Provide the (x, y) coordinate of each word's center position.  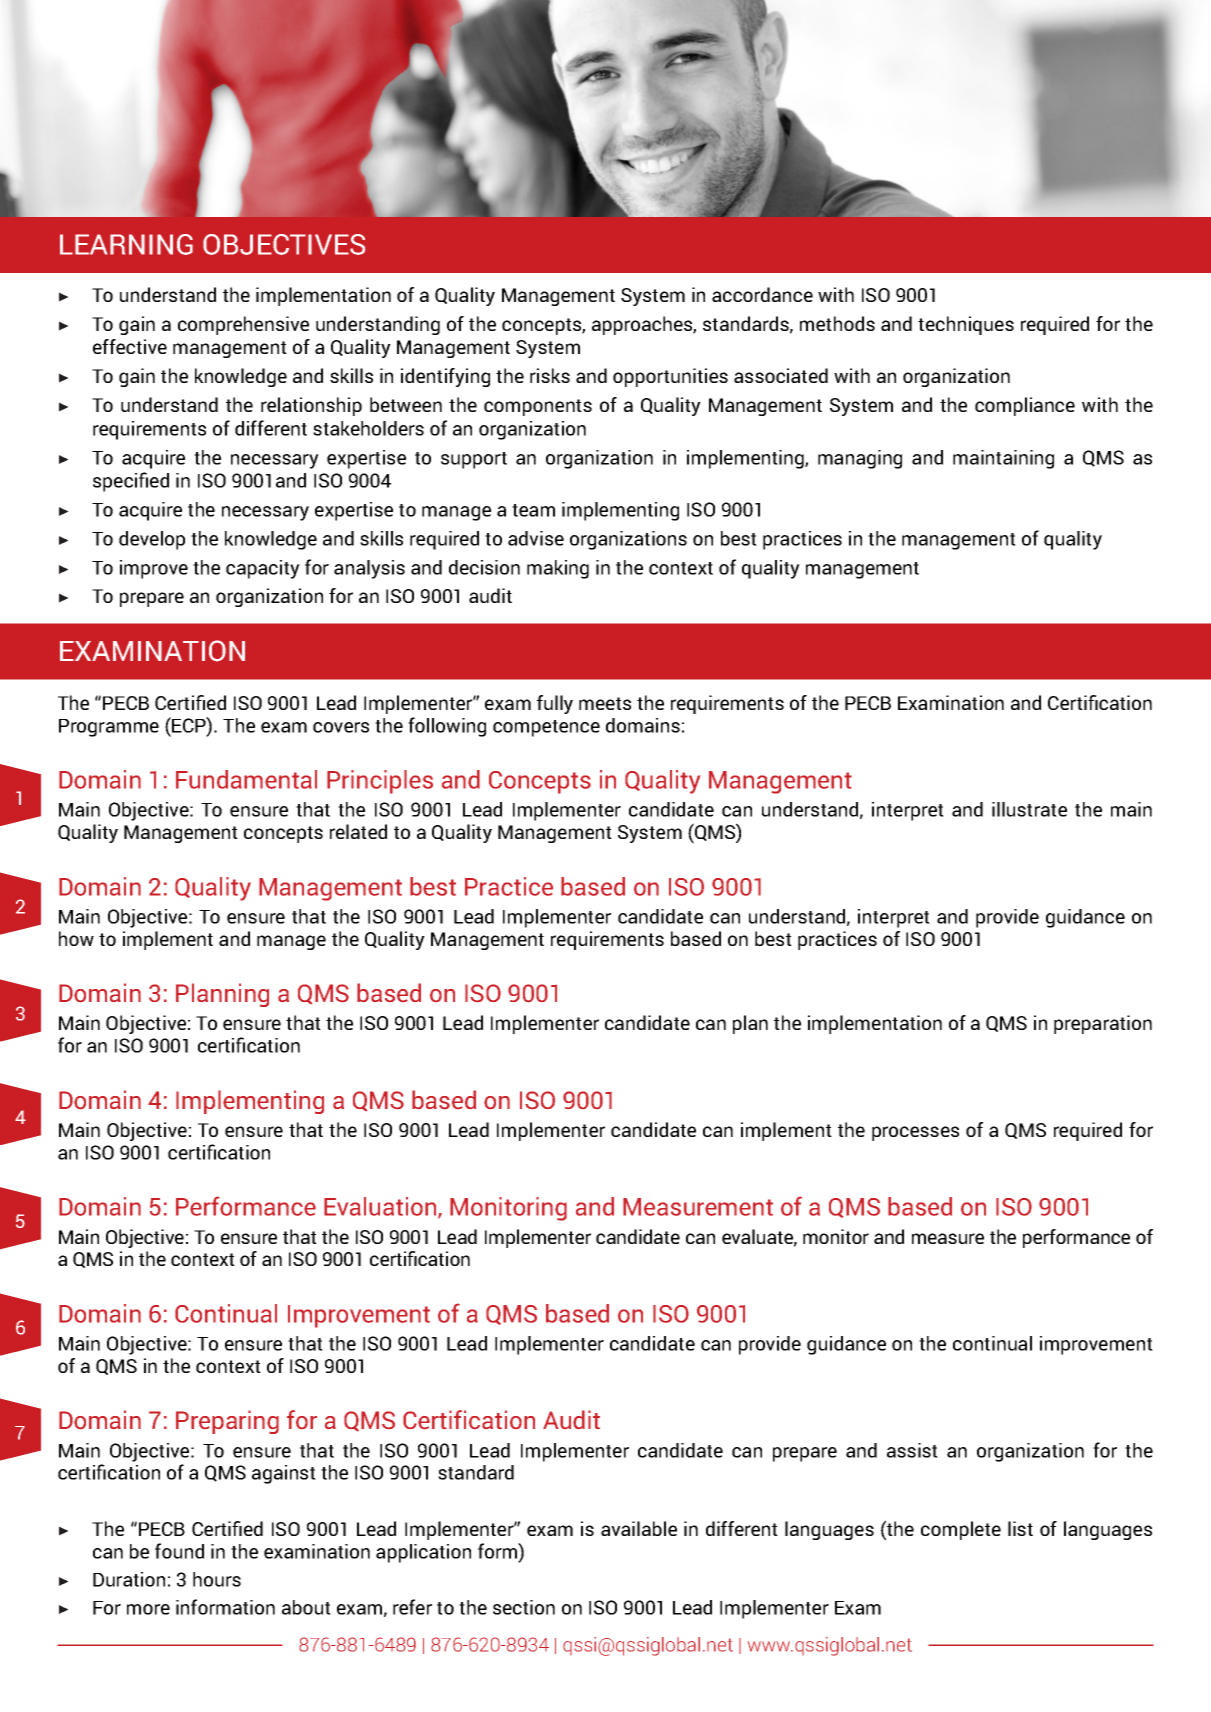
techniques (966, 325)
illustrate (1029, 809)
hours (217, 1579)
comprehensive (243, 325)
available (639, 1528)
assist (912, 1450)
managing (860, 459)
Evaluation (381, 1208)
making (558, 569)
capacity (263, 569)
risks (550, 375)
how (76, 938)
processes (915, 1133)
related (358, 831)
